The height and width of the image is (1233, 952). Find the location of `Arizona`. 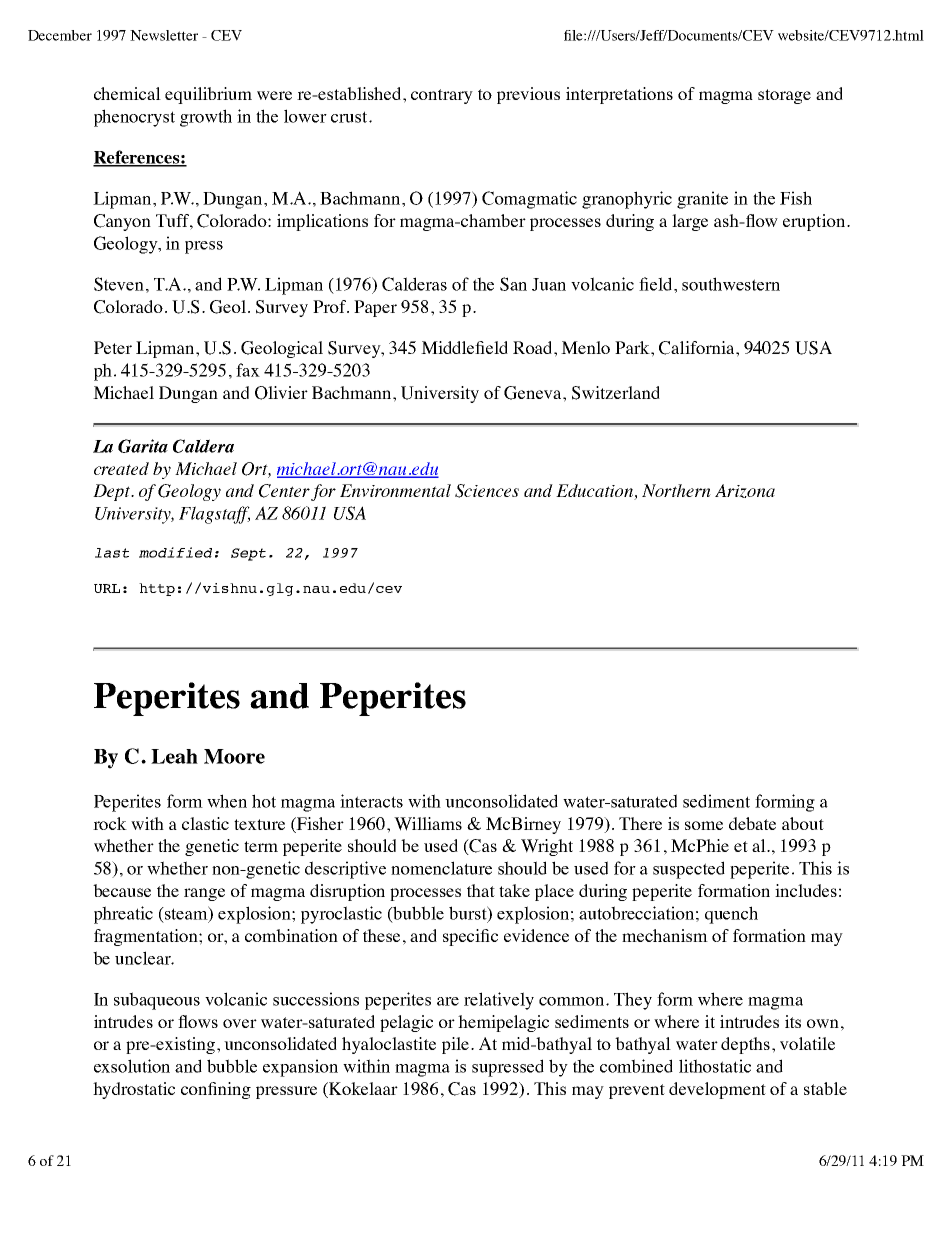

Arizona is located at coordinates (745, 491).
